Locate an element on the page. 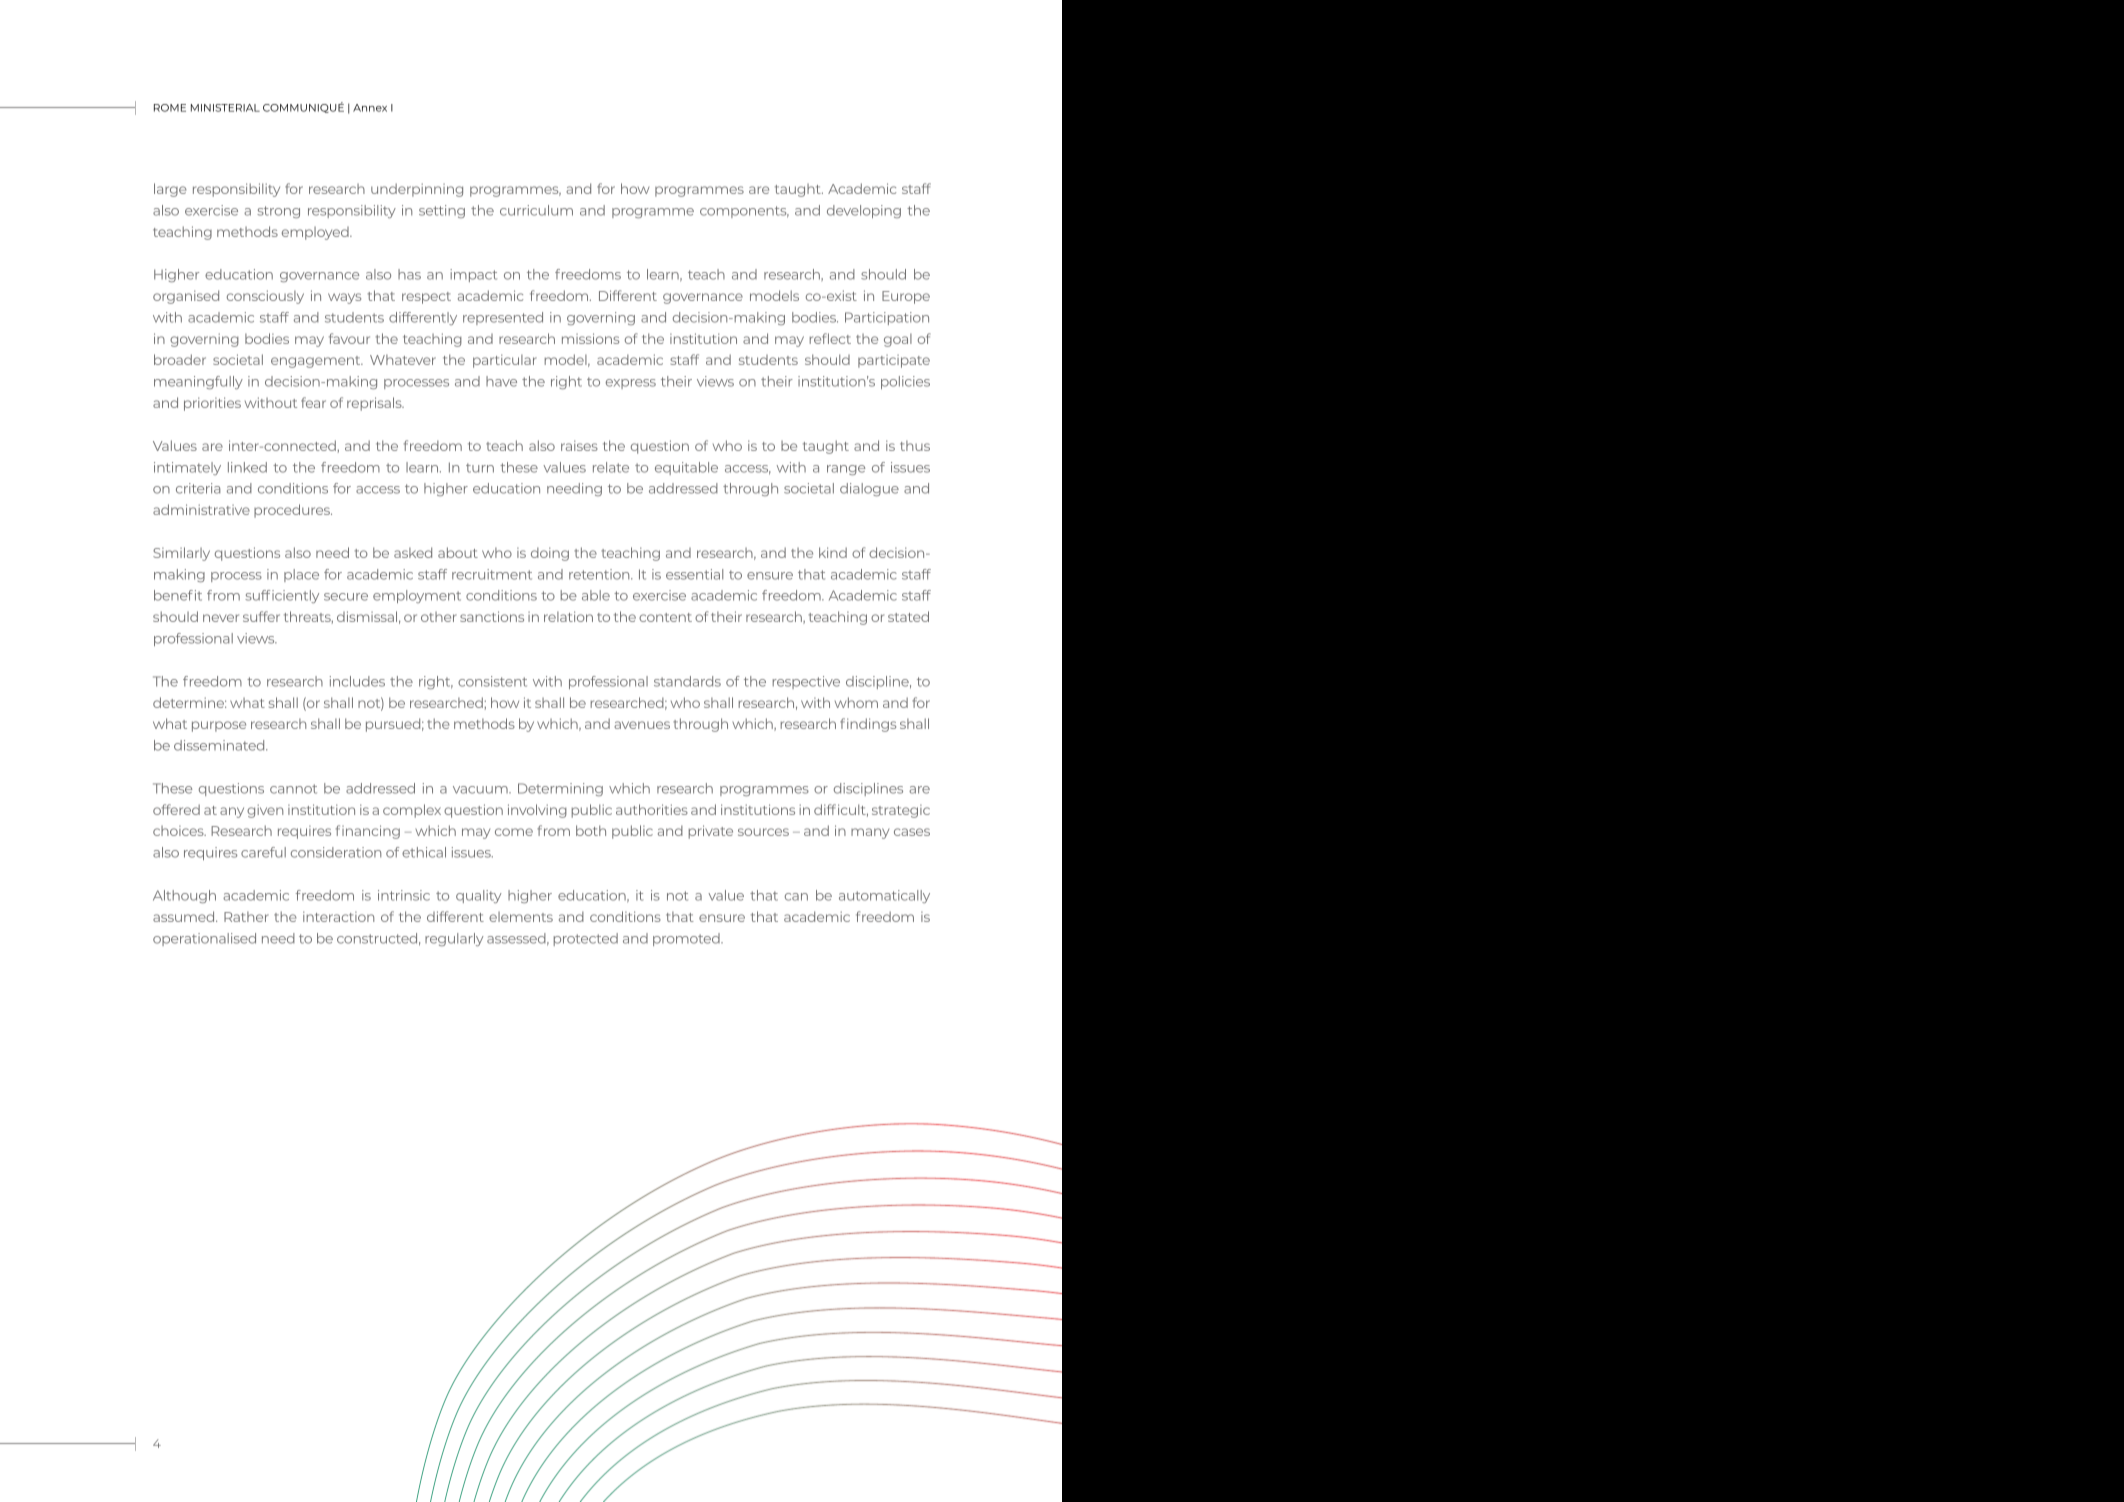  elements is located at coordinates (521, 917).
